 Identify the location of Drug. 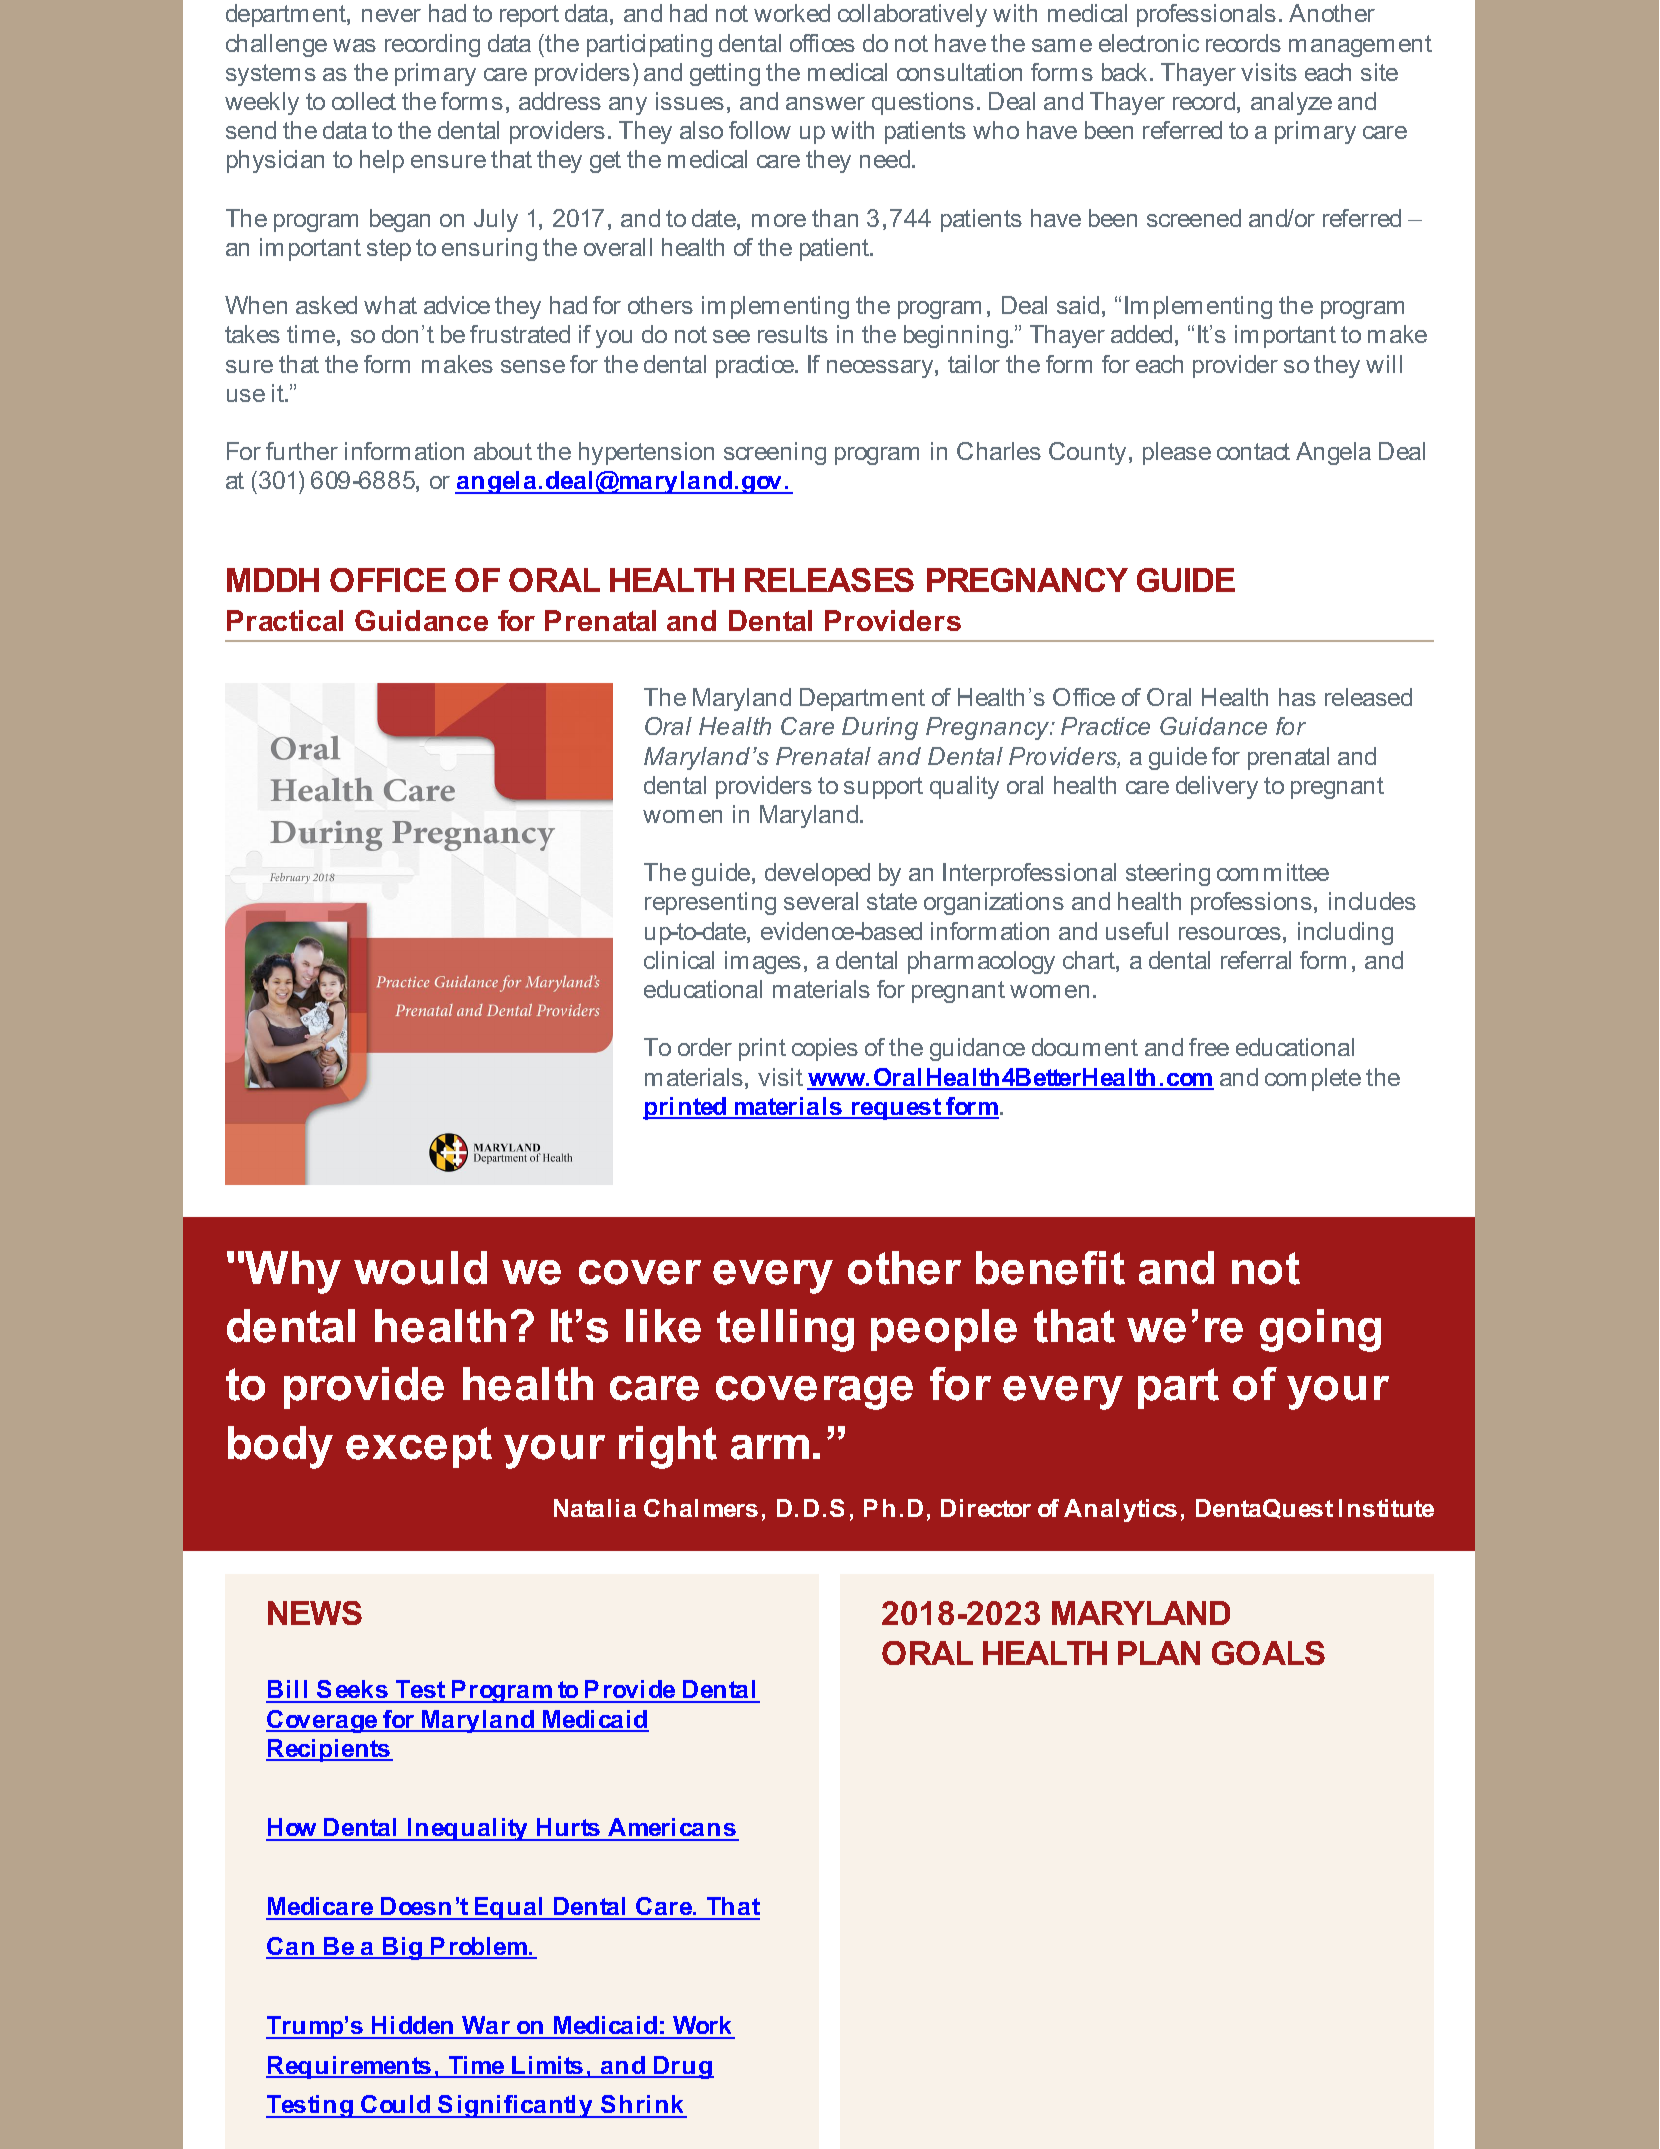
(683, 2067).
